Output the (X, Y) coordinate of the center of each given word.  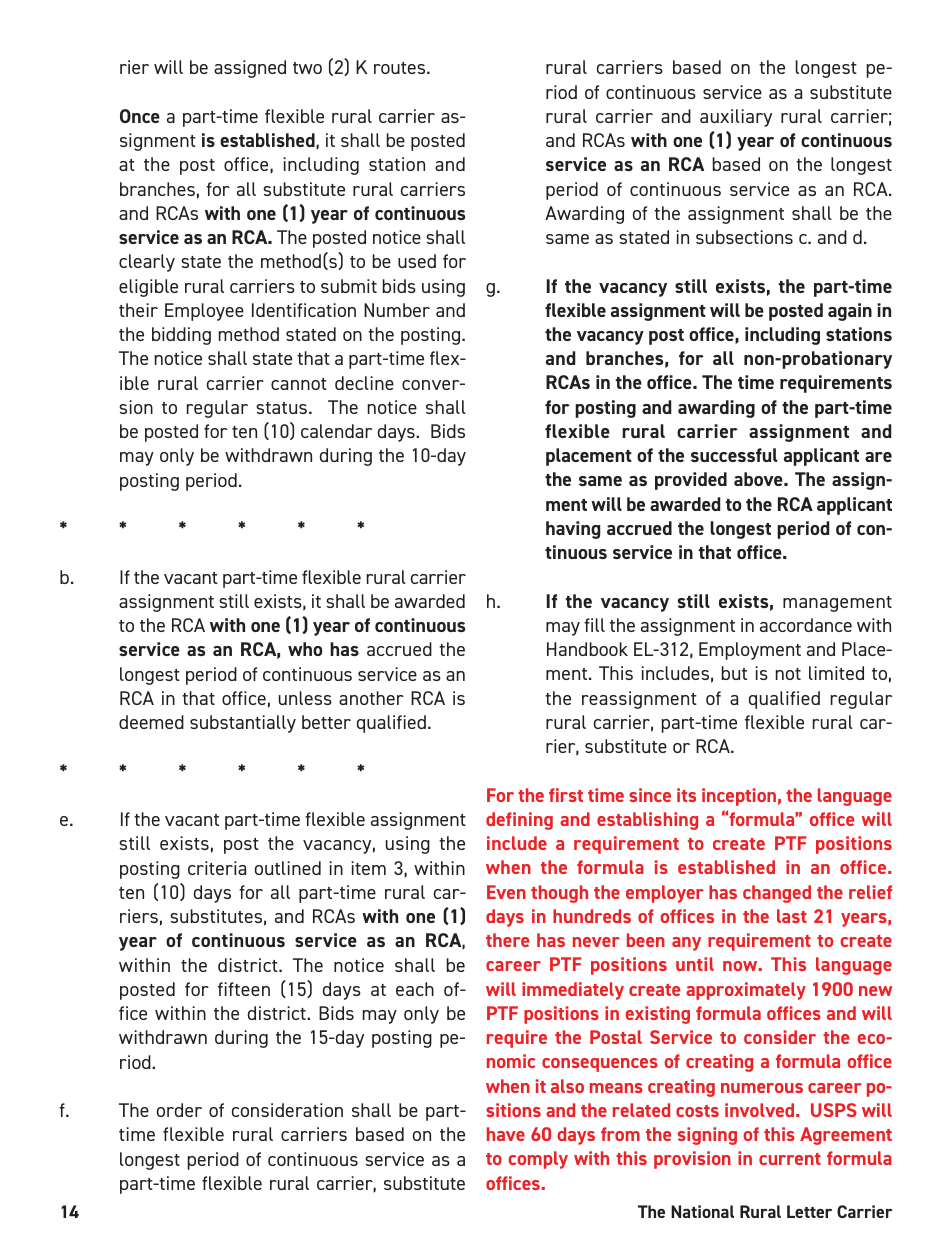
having (573, 530)
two (307, 68)
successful (734, 455)
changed (777, 894)
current (790, 1159)
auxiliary (736, 118)
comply (538, 1160)
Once (140, 116)
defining (519, 821)
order (179, 1110)
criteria (217, 868)
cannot (299, 384)
